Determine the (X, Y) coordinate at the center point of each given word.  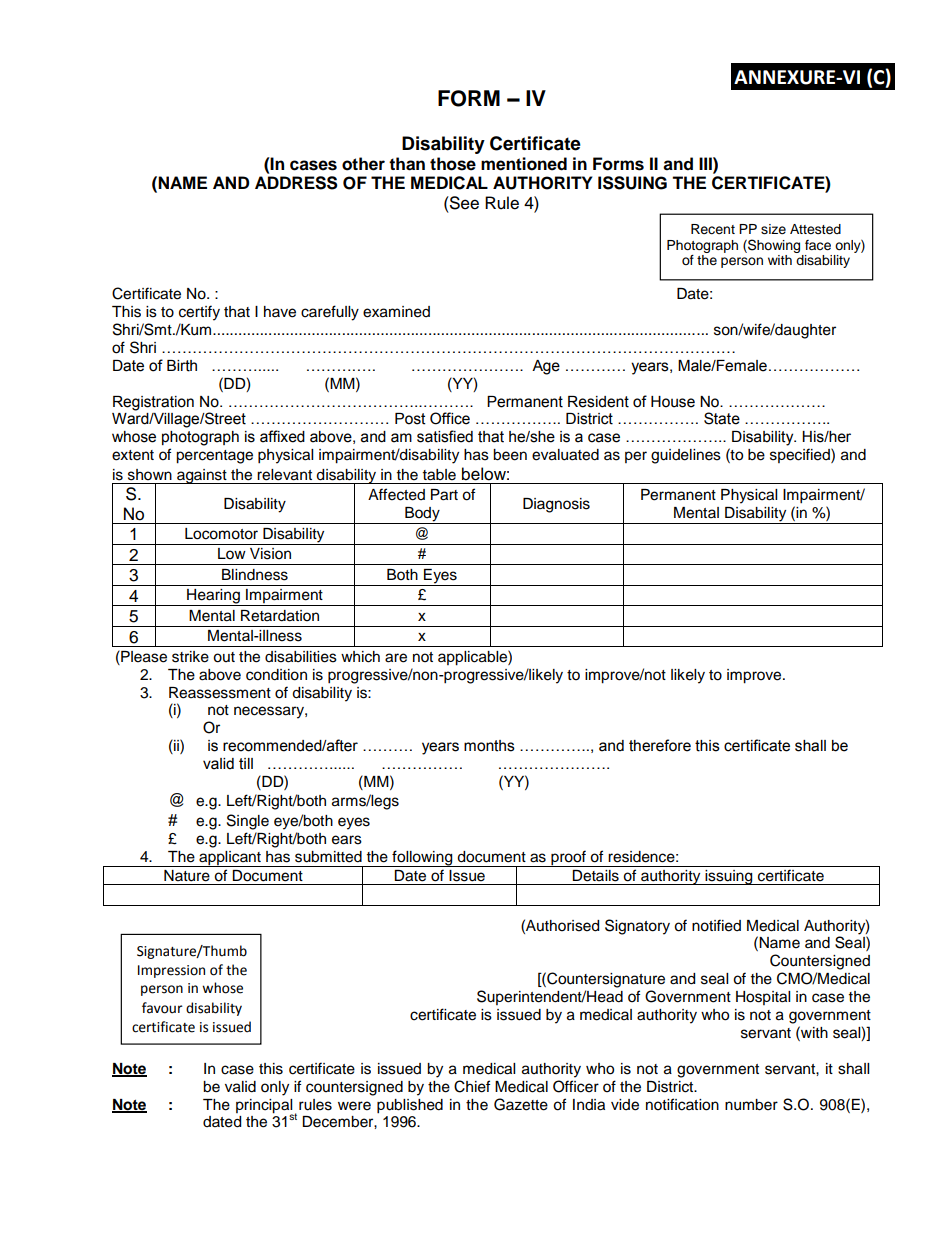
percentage (214, 457)
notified (716, 925)
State (722, 418)
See (463, 203)
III (706, 163)
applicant (230, 859)
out (224, 657)
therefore (660, 745)
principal (264, 1107)
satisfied (445, 436)
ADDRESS (296, 183)
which (360, 657)
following (422, 858)
